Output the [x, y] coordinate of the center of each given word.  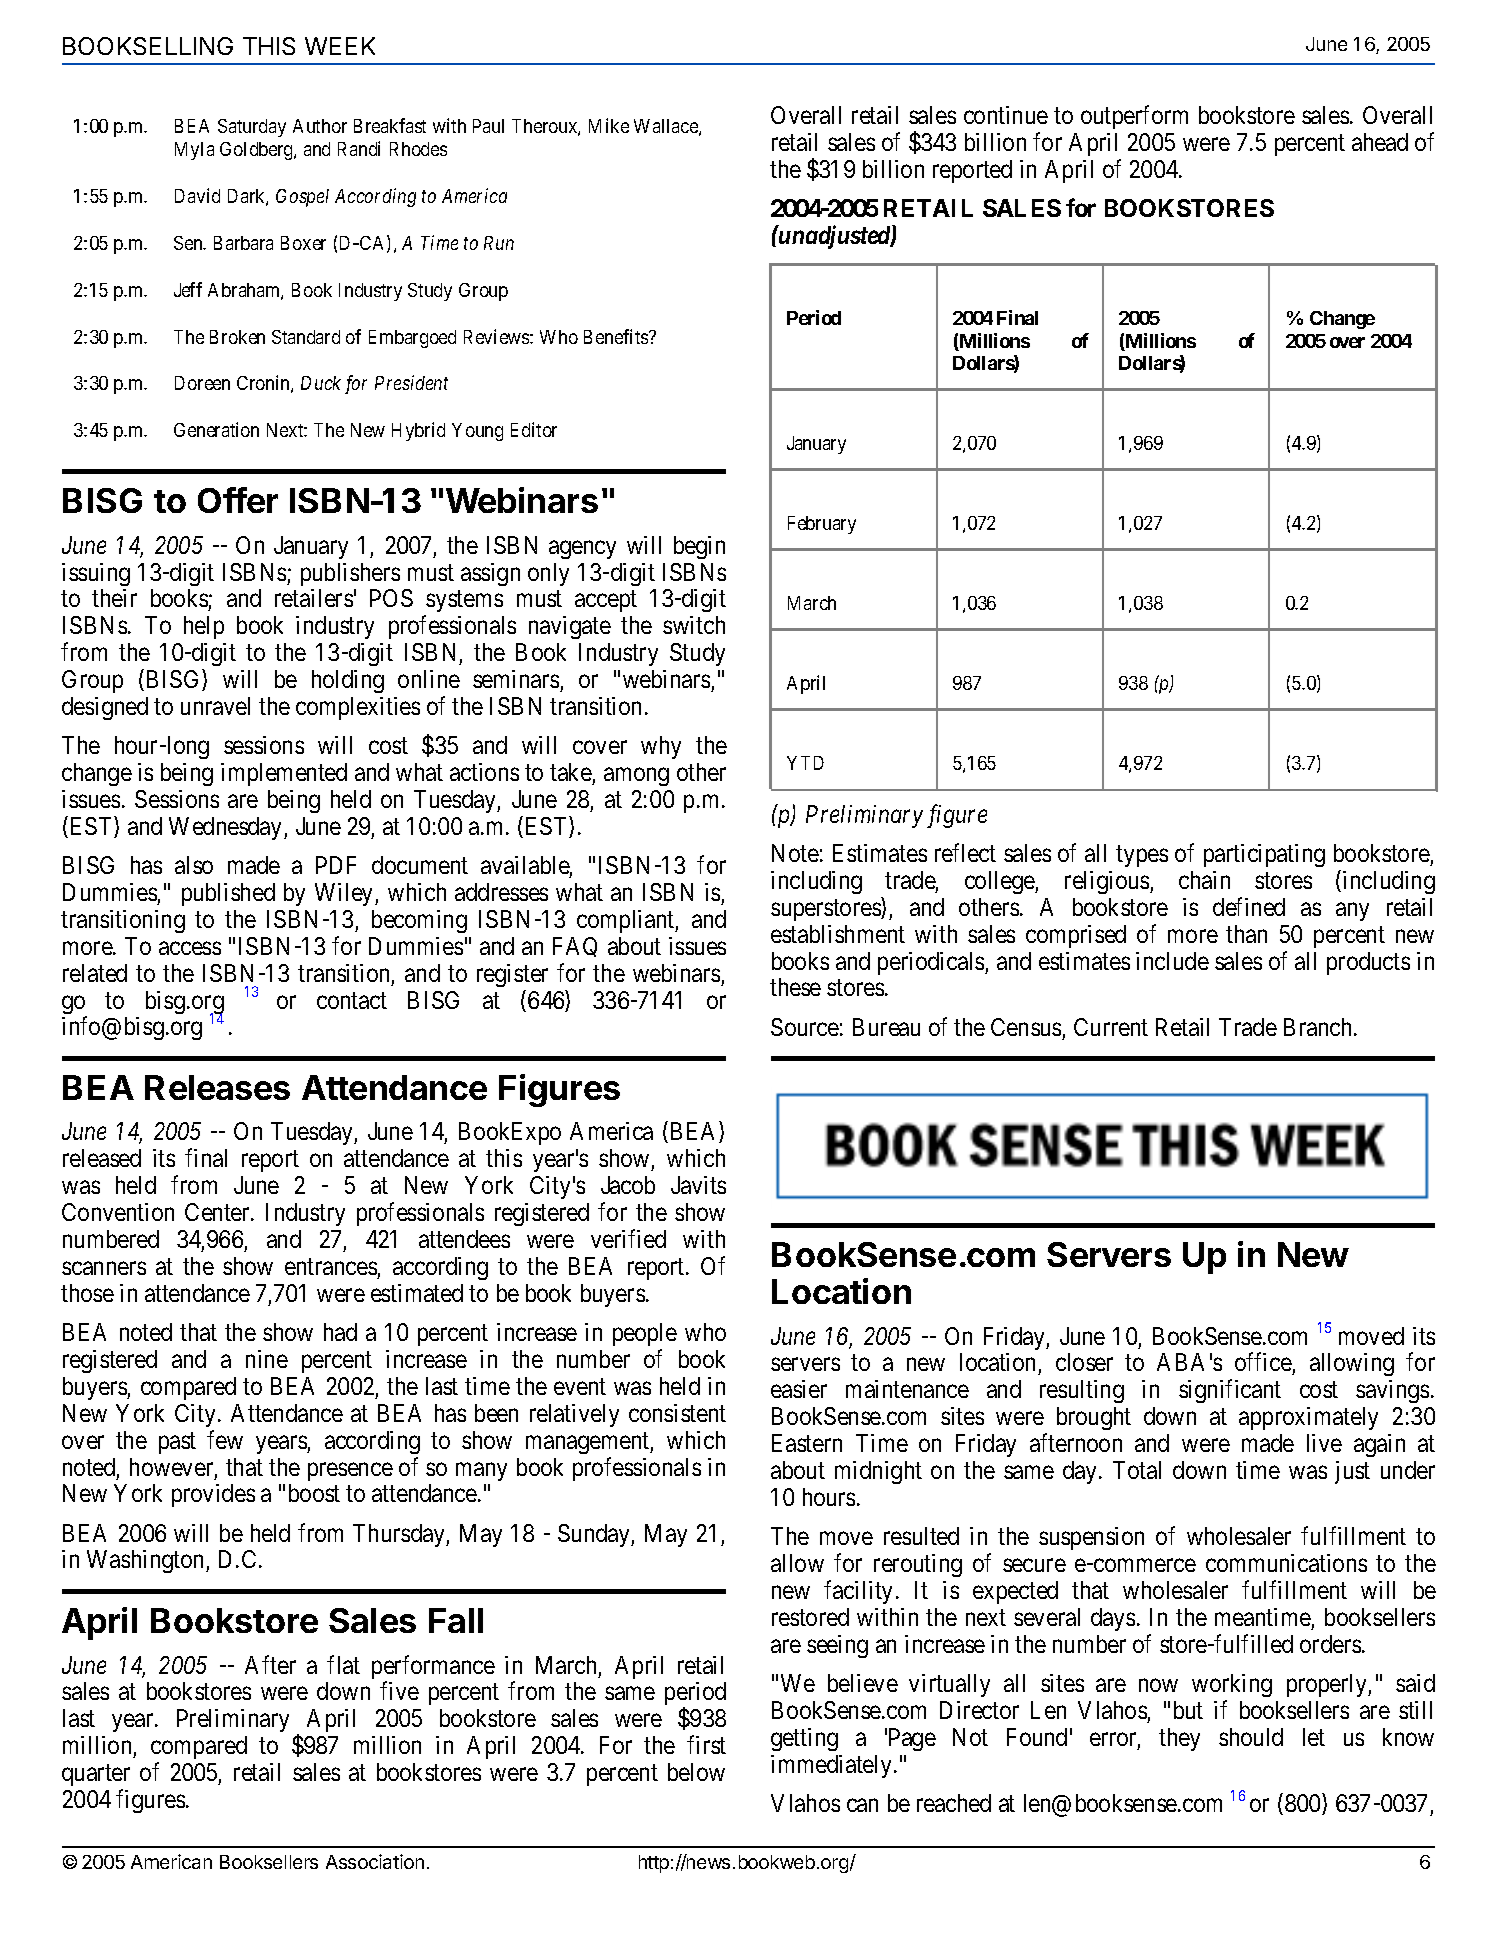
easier [799, 1389]
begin [699, 547]
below [696, 1772]
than [1246, 934]
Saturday [252, 128]
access [190, 948]
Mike [609, 125]
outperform [1134, 117]
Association [375, 1861]
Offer [238, 500]
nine [267, 1359]
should [1251, 1737]
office [1264, 1364]
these [795, 987]
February [822, 525]
